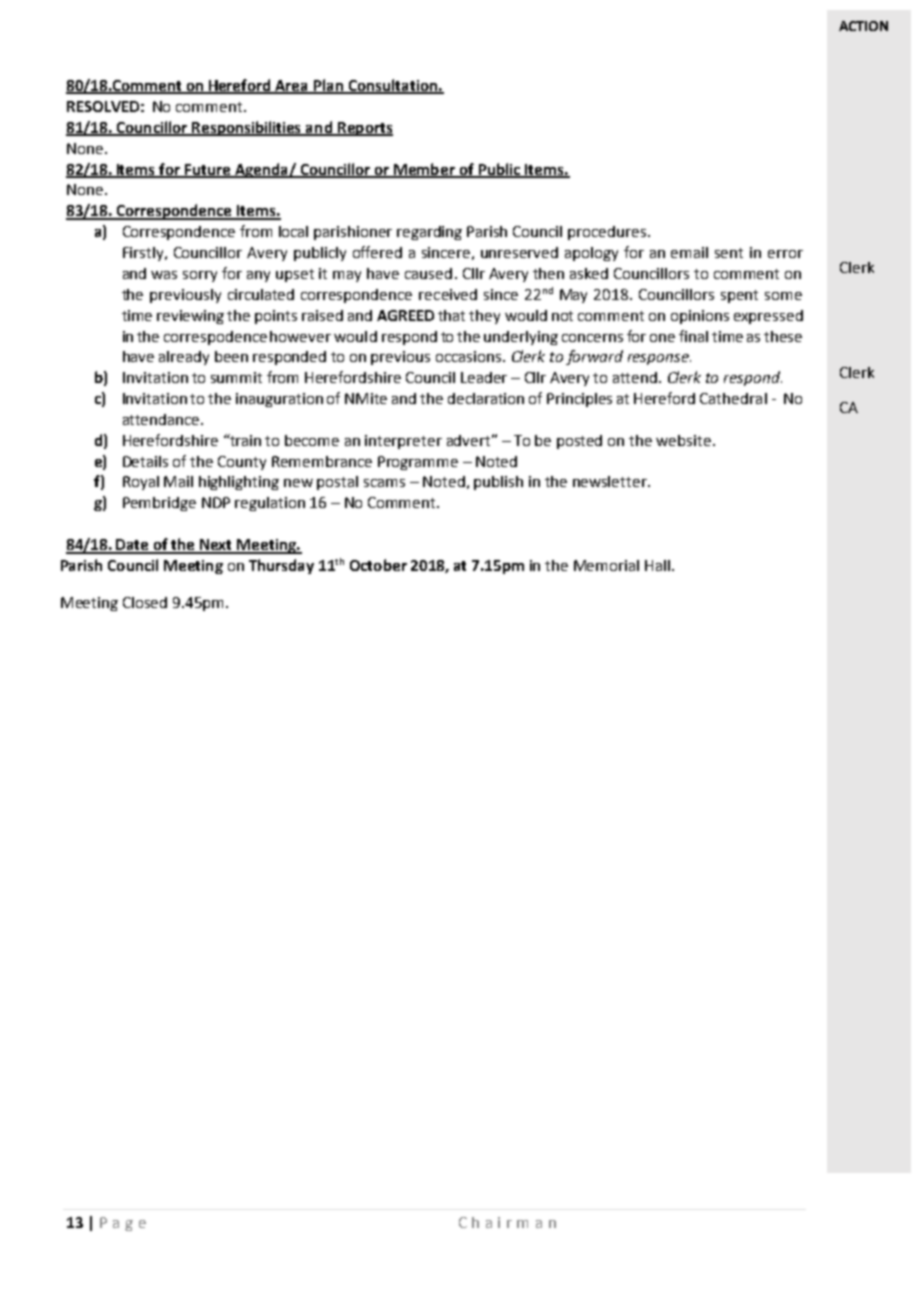 The image size is (924, 1308). Describe the element at coordinates (606, 565) in the image. I see `Memorial` at that location.
